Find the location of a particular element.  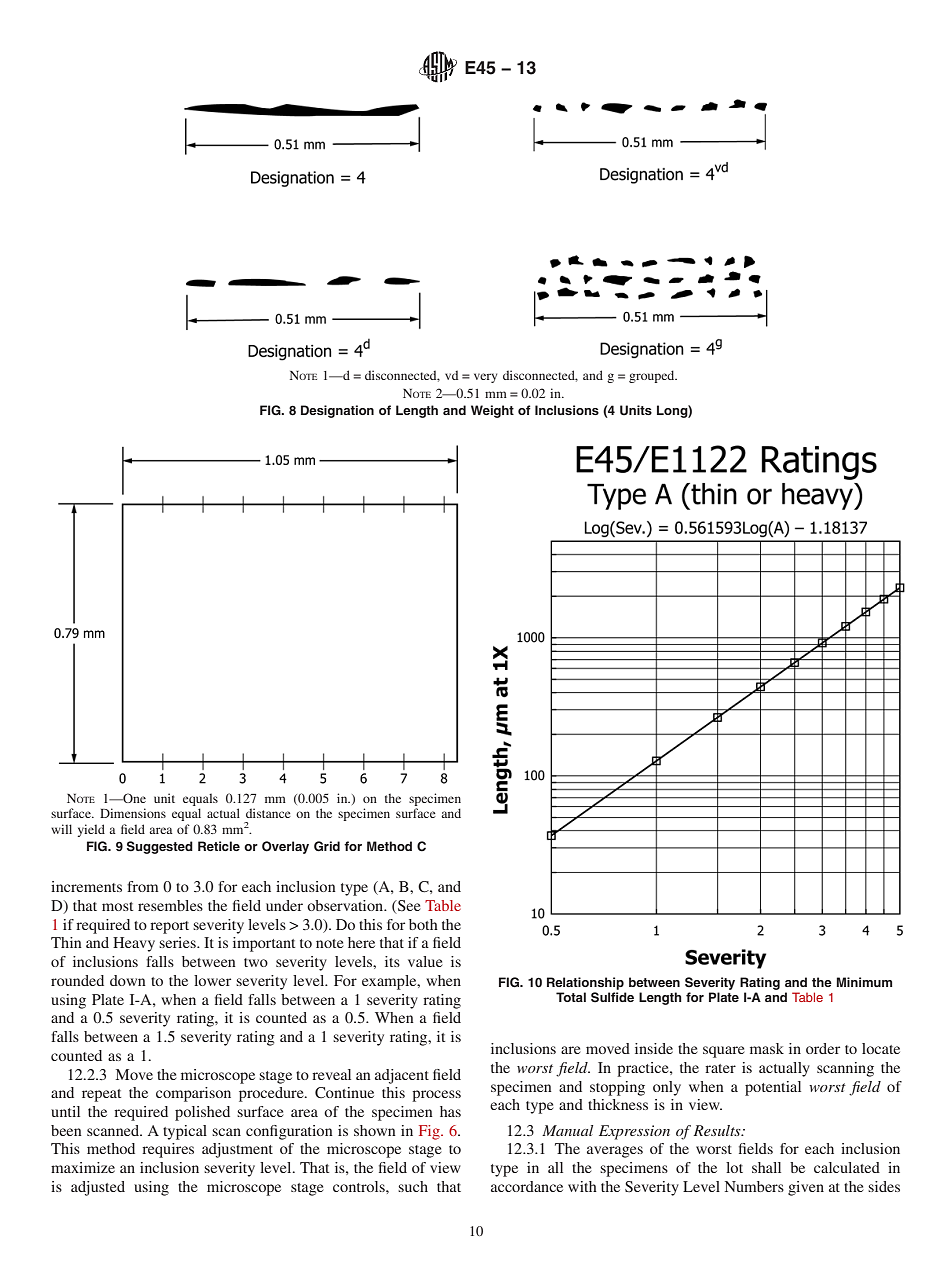

Designation is located at coordinates (337, 411).
